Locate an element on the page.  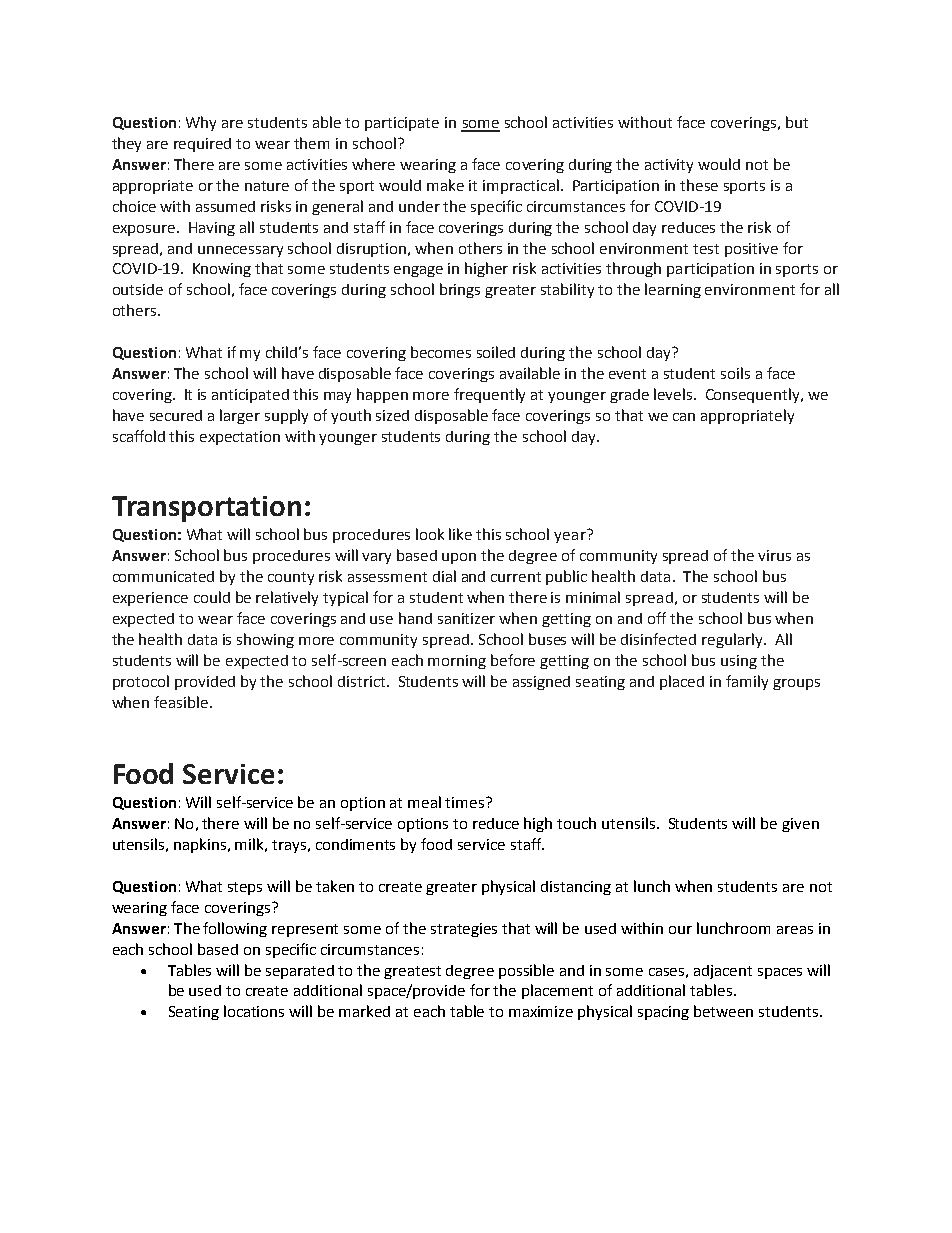
frequently is located at coordinates (489, 395).
